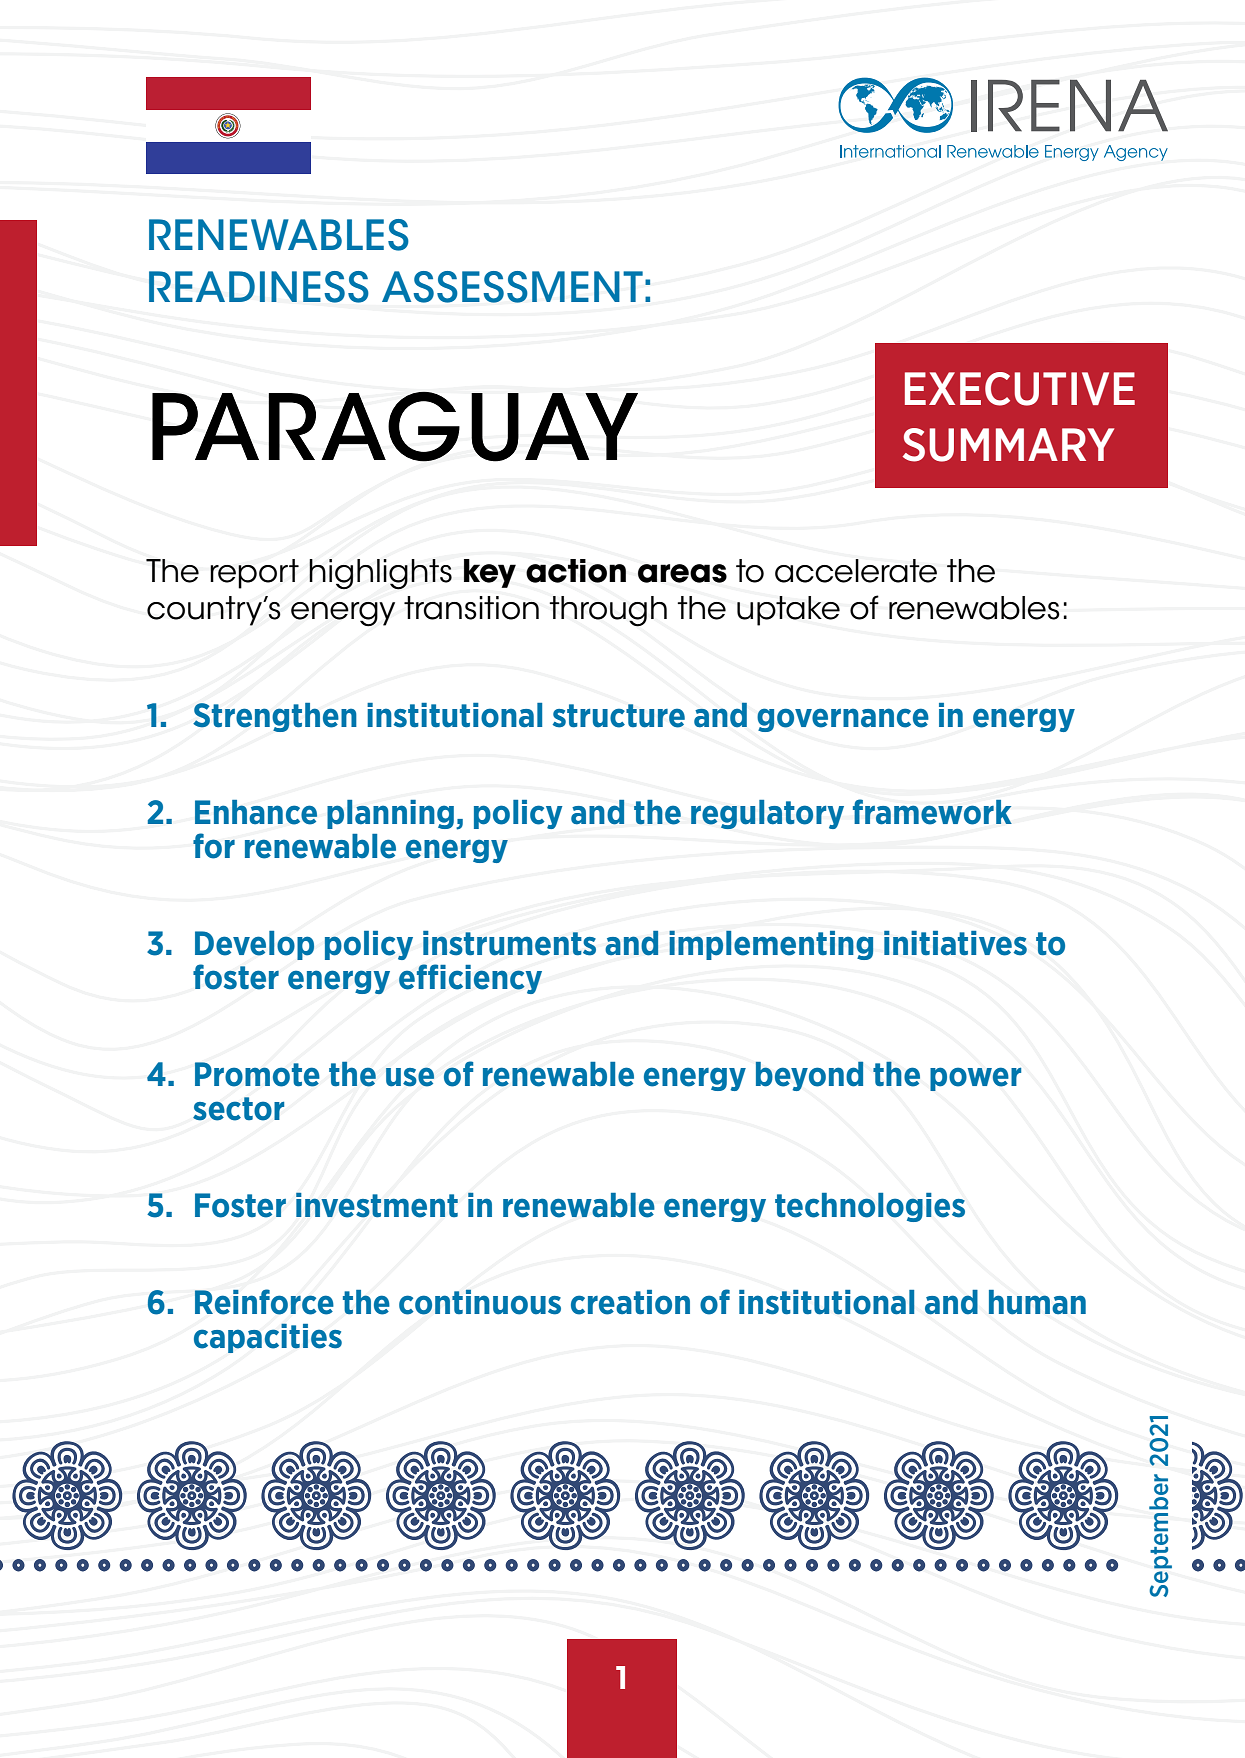  I want to click on regulatory, so click(767, 814).
